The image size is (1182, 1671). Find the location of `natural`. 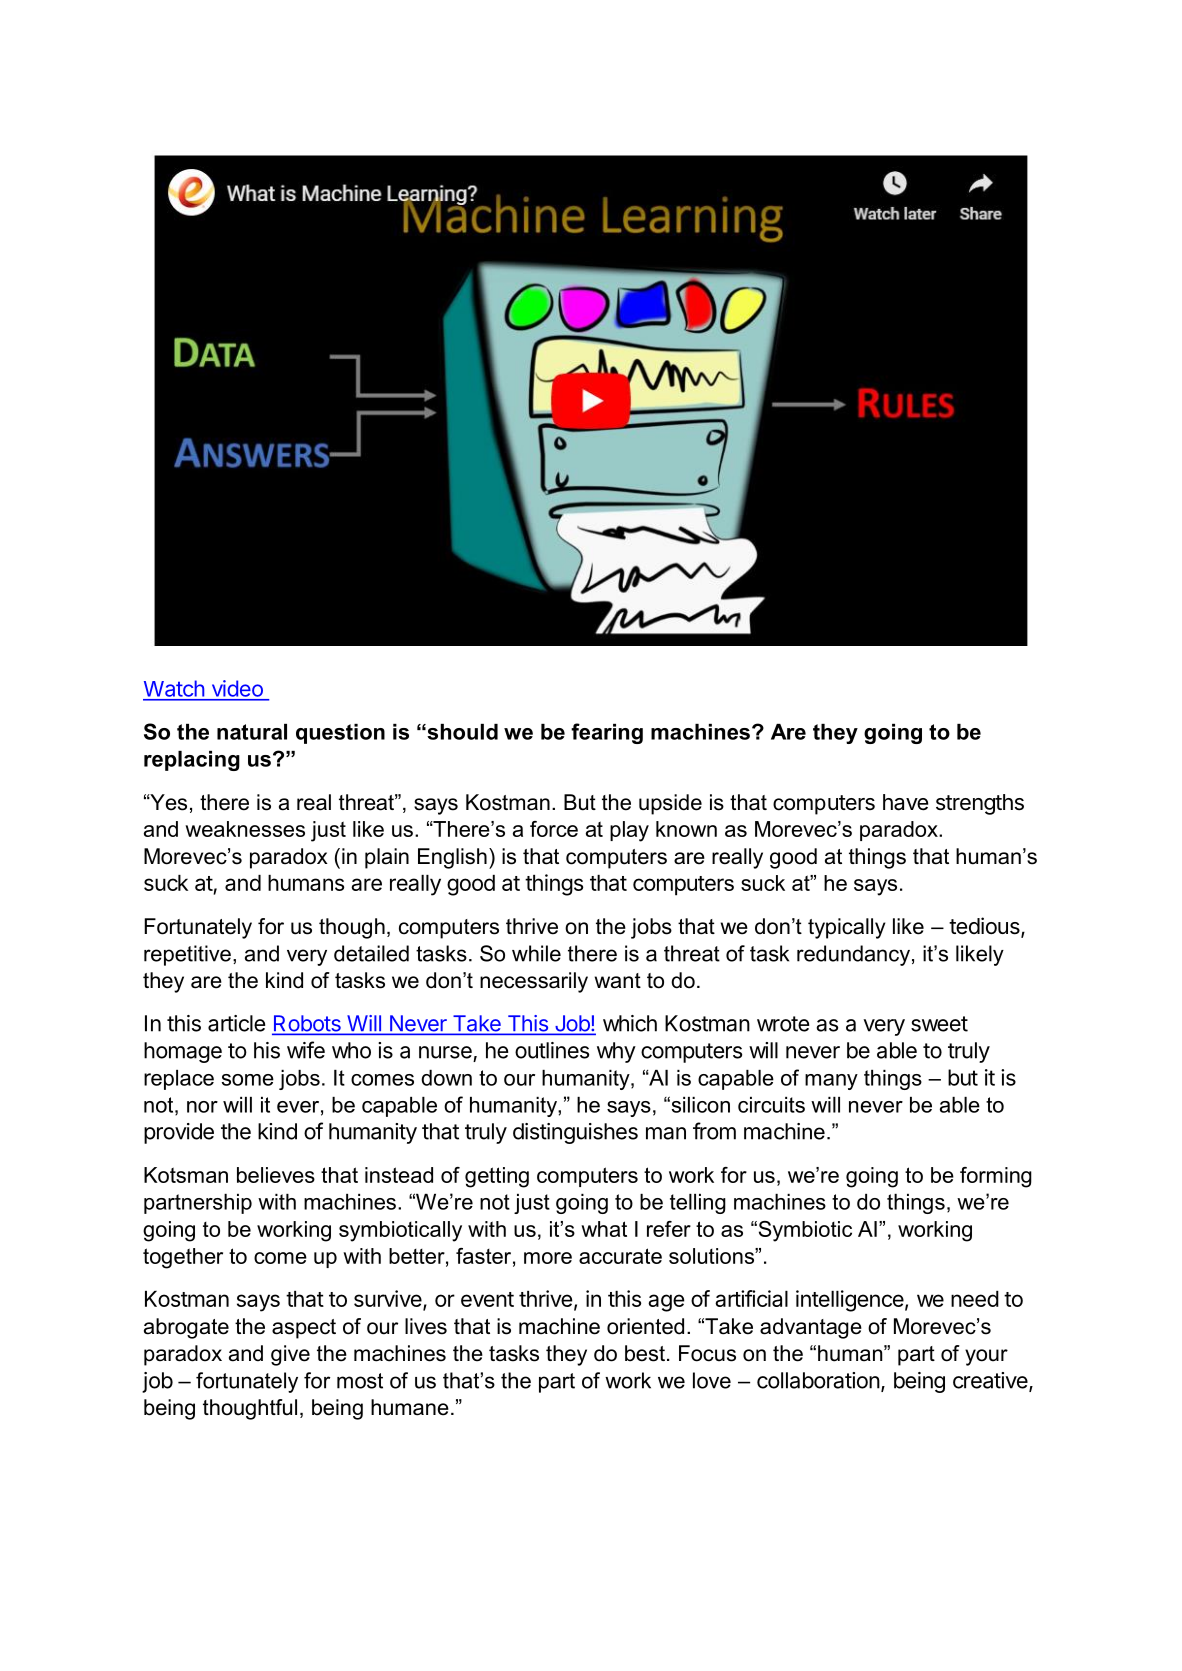

natural is located at coordinates (252, 732).
